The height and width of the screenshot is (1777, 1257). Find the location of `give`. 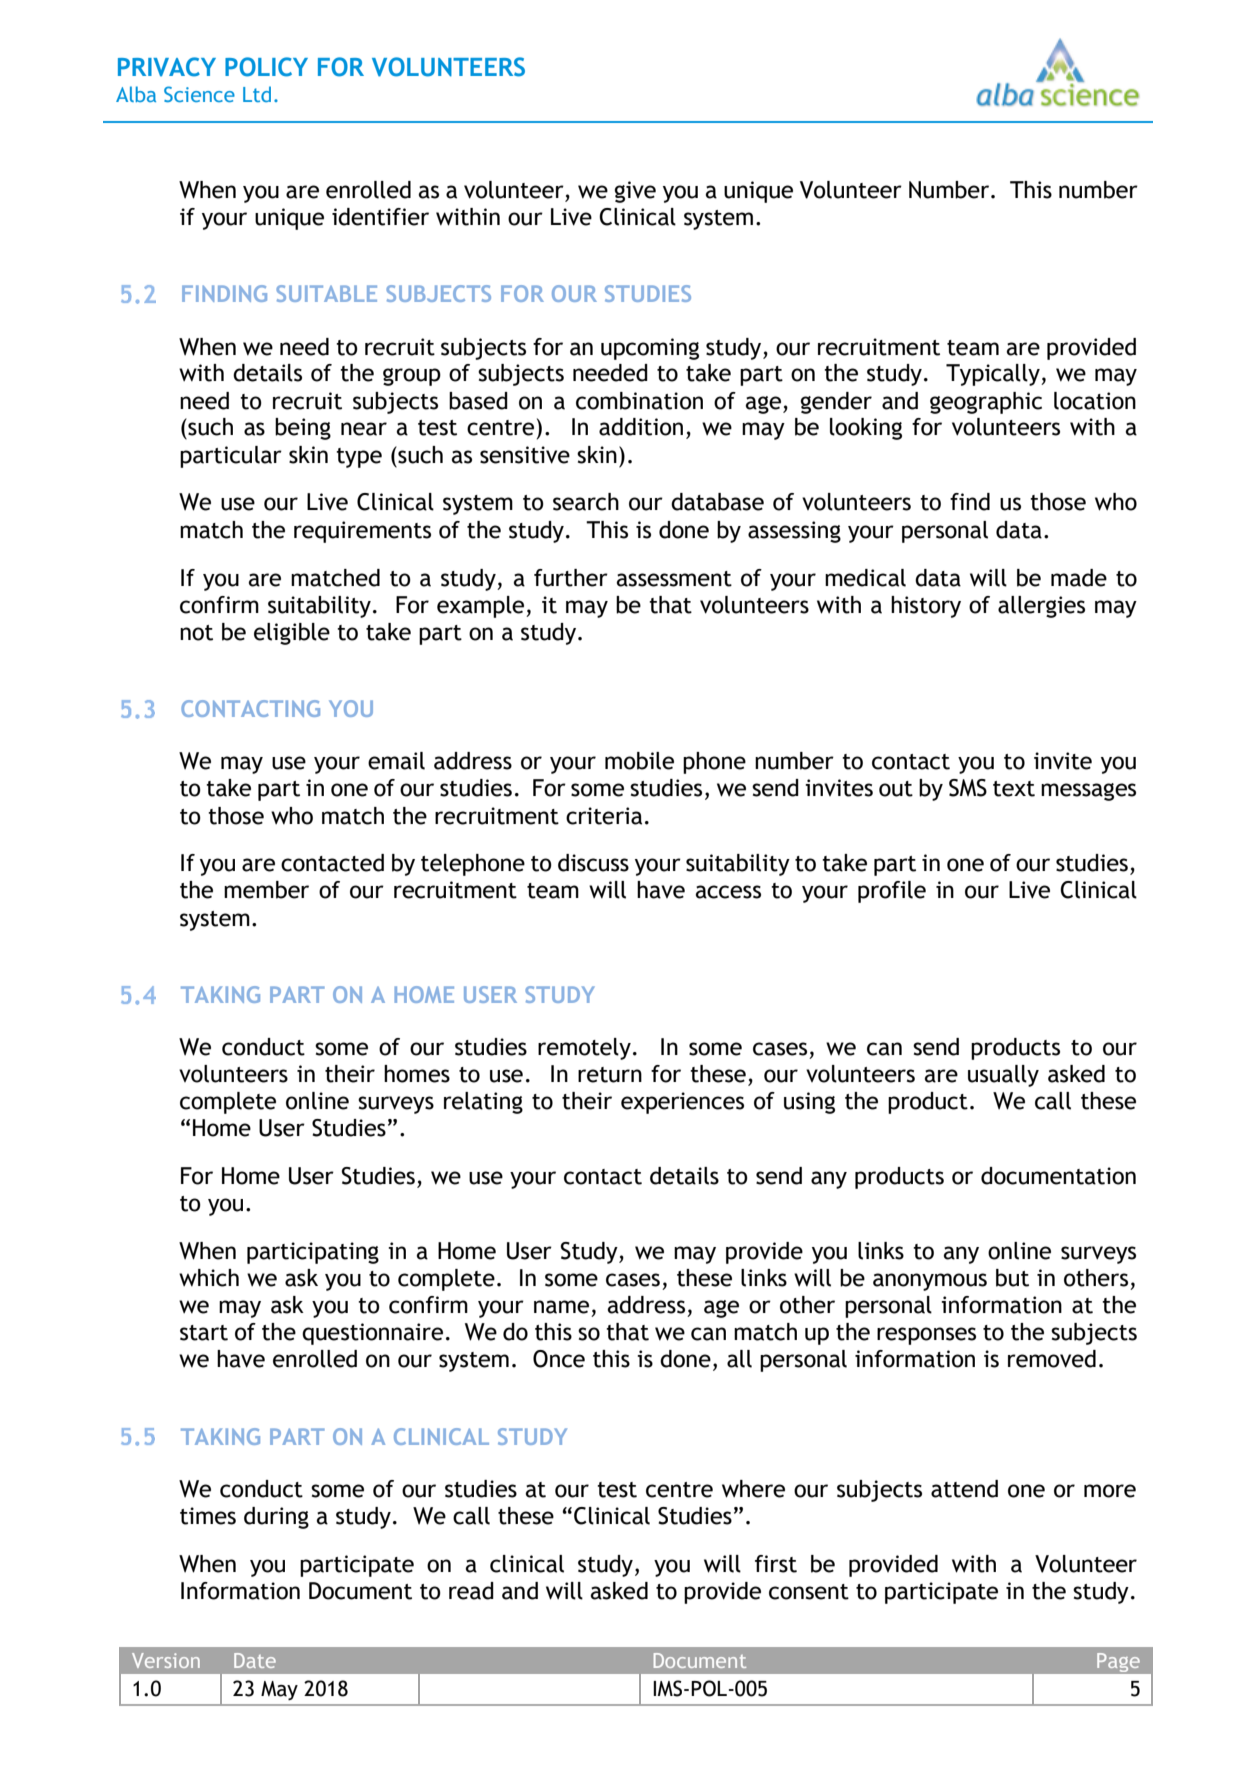

give is located at coordinates (635, 192).
